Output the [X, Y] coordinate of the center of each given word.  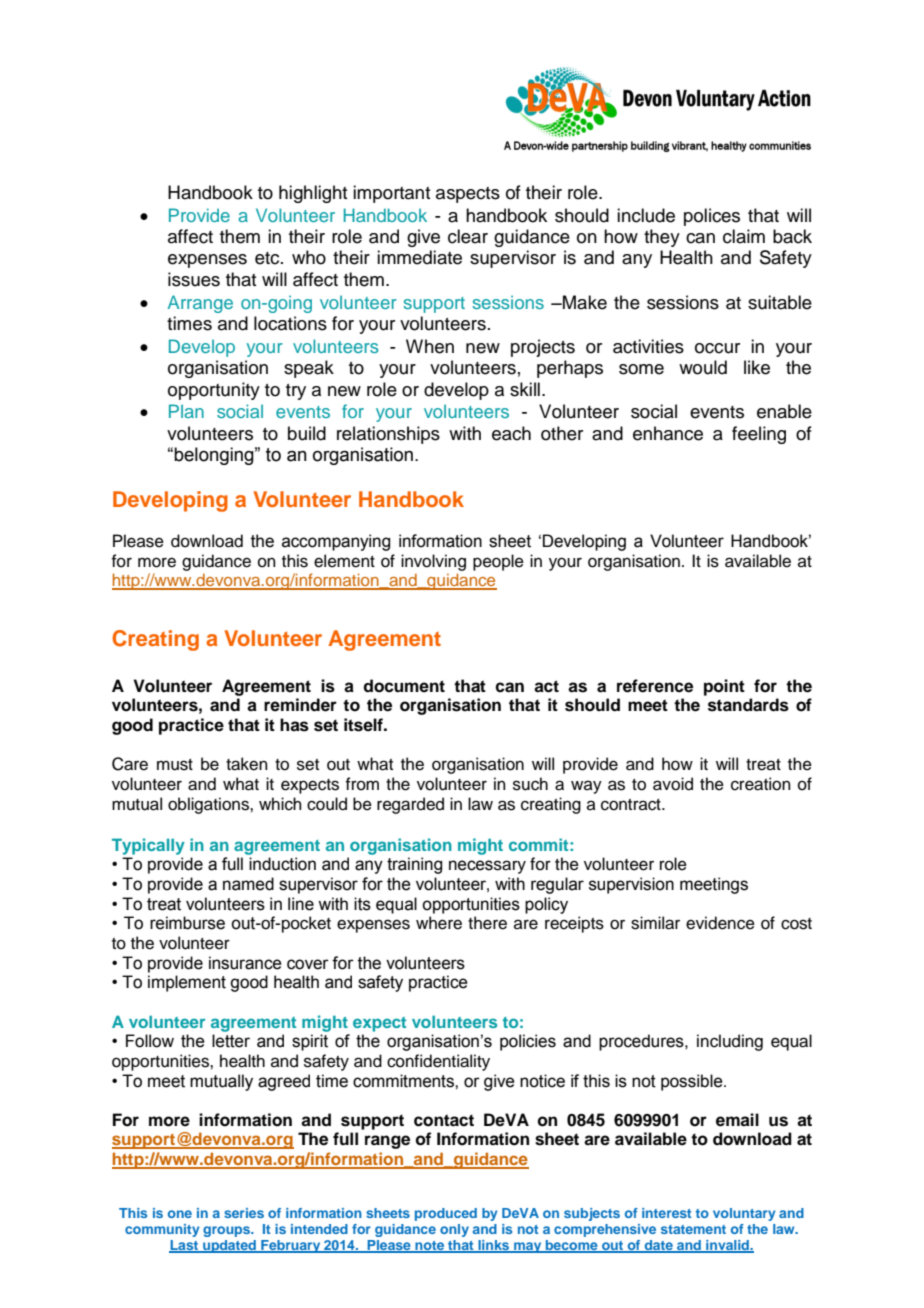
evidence [720, 923]
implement [187, 983]
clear [468, 236]
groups [228, 1231]
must [175, 765]
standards [748, 705]
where [439, 923]
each [511, 433]
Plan [186, 411]
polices [712, 217]
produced [446, 1214]
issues [194, 279]
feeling [759, 435]
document [404, 686]
